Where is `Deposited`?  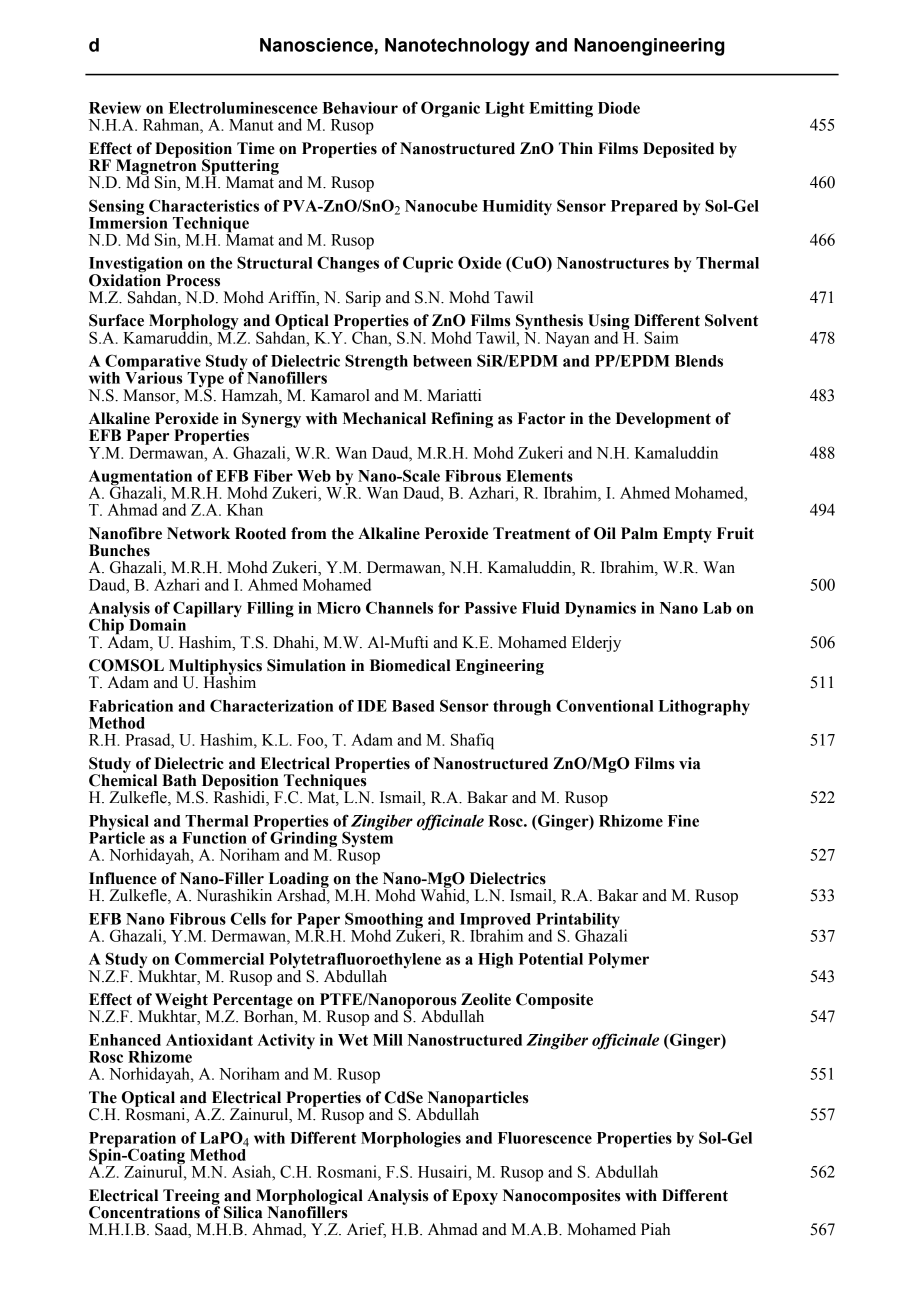 Deposited is located at coordinates (678, 150).
